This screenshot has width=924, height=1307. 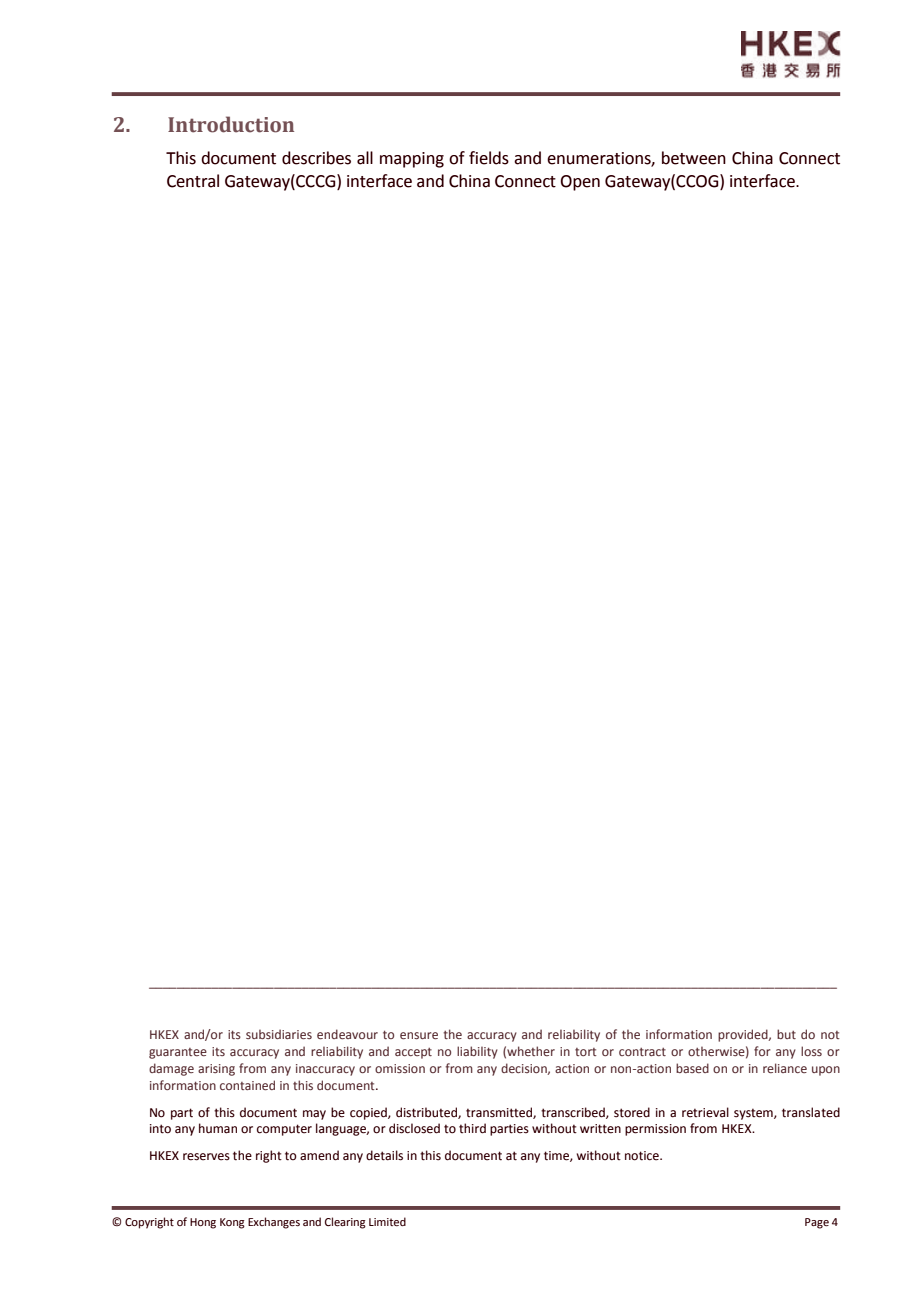 I want to click on ensure, so click(x=419, y=1035).
